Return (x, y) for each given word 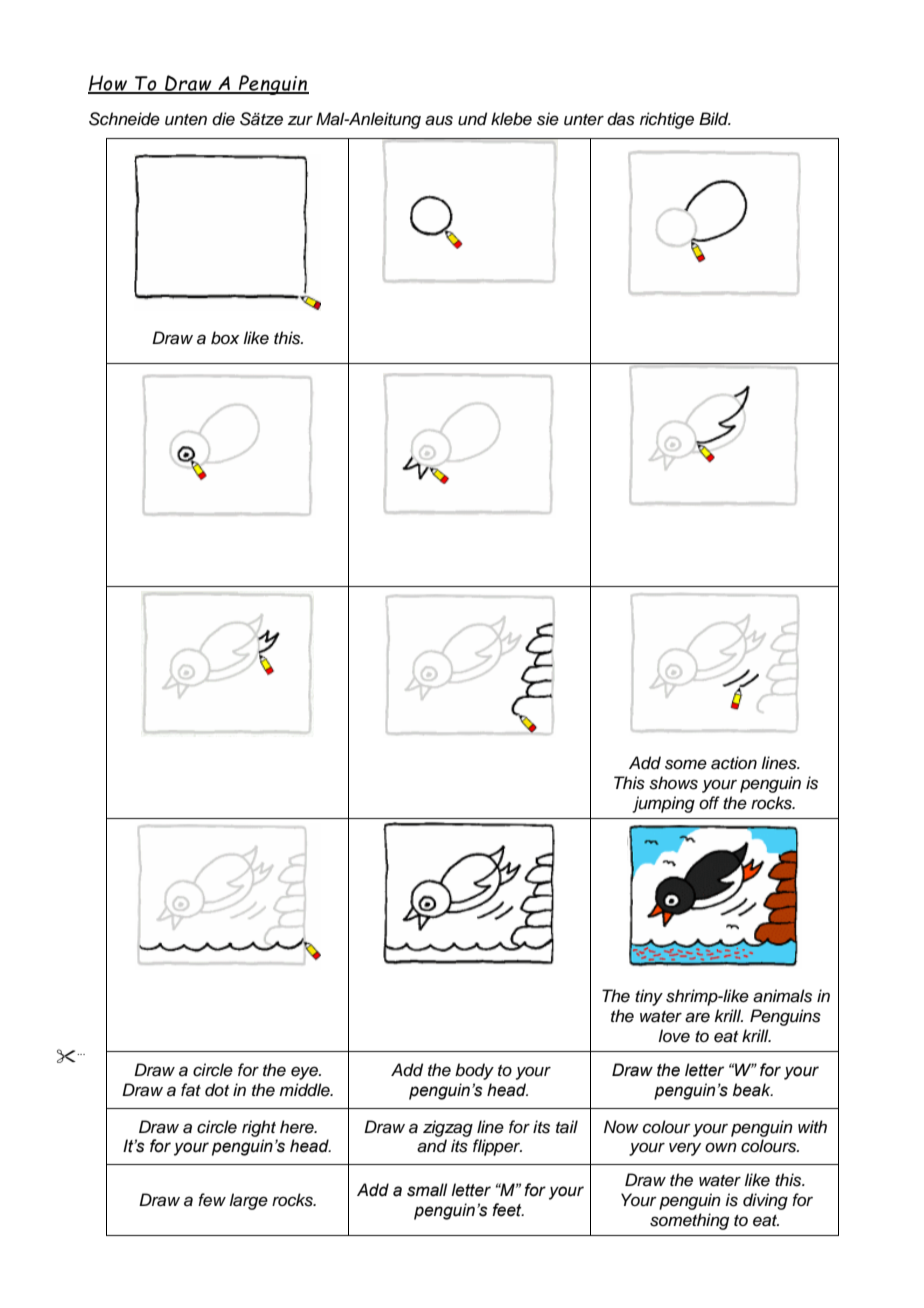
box (225, 338)
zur (300, 121)
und (472, 119)
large (248, 1201)
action (734, 763)
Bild (715, 119)
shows (673, 783)
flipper (497, 1147)
